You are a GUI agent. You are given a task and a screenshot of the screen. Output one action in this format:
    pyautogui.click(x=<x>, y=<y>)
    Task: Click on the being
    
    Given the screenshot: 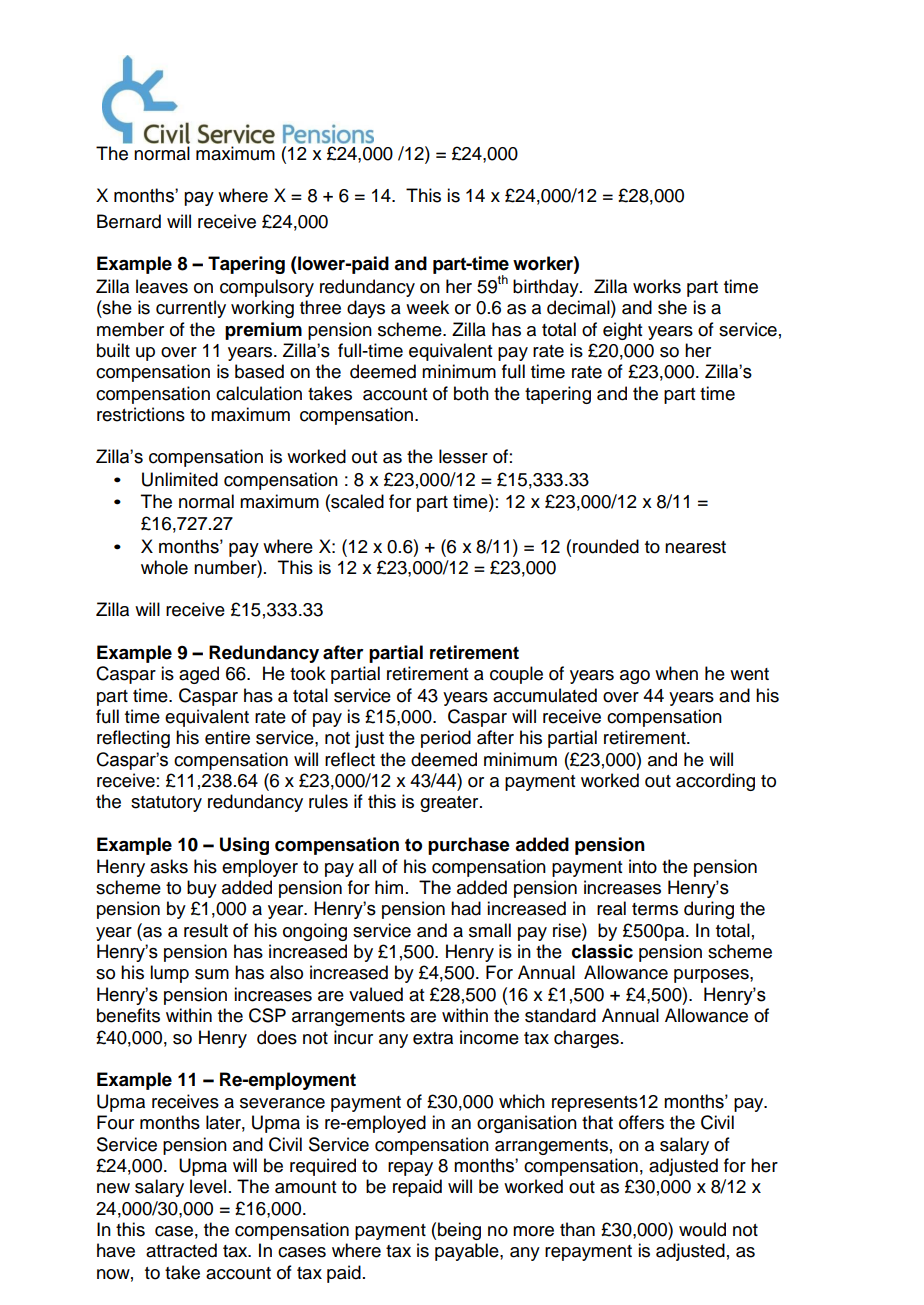 What is the action you would take?
    pyautogui.click(x=459, y=1231)
